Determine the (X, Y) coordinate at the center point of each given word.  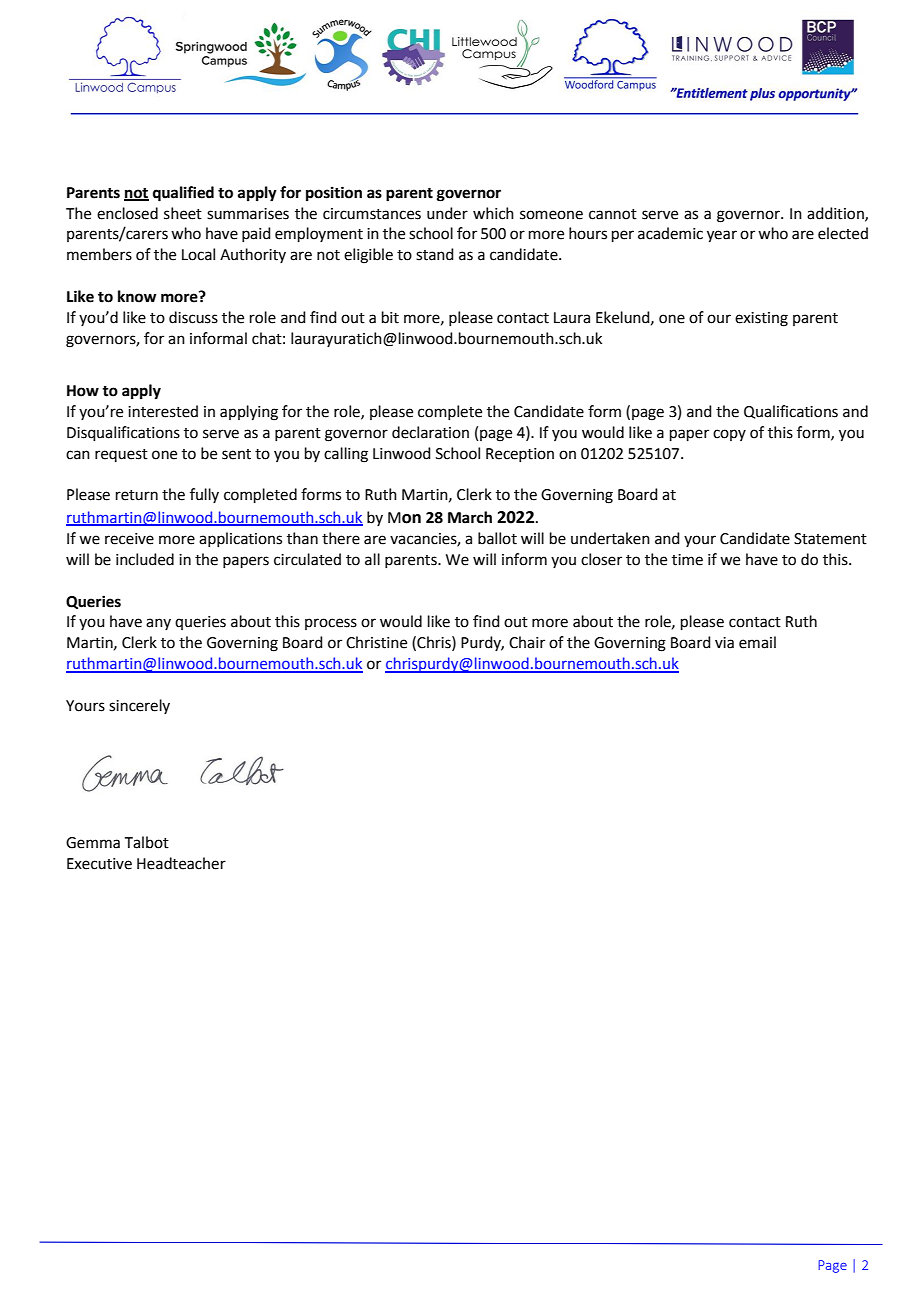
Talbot (147, 842)
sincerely (139, 706)
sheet (183, 213)
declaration (430, 432)
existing (761, 319)
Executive (99, 864)
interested (163, 411)
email (757, 642)
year (722, 236)
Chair (527, 642)
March (470, 517)
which (493, 213)
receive (129, 539)
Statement (830, 539)
